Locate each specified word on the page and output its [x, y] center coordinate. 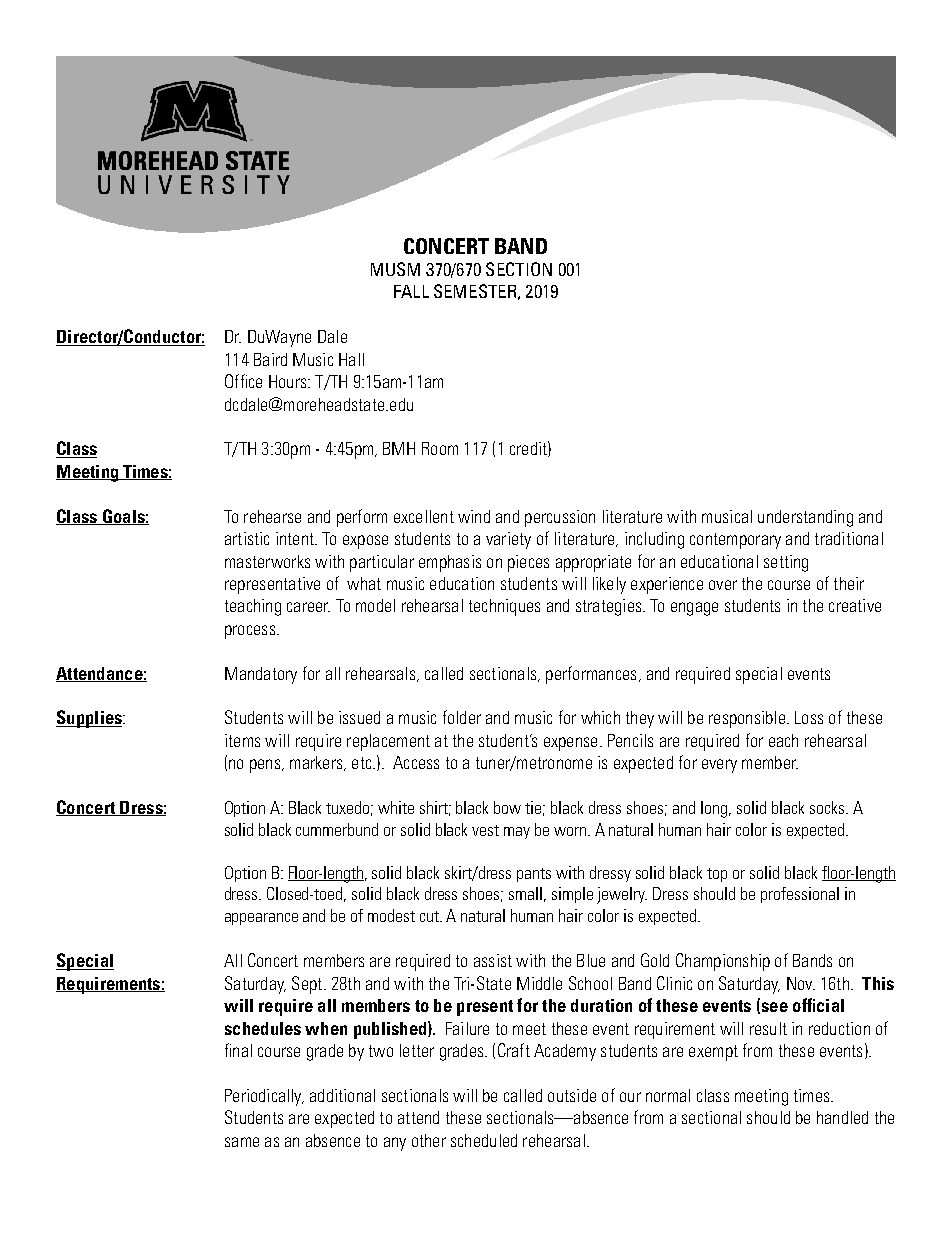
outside [572, 1095]
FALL [411, 291]
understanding [805, 518]
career [308, 607]
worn [571, 831]
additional [342, 1095]
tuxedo [349, 808]
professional [800, 895]
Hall [351, 359]
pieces [528, 563]
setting [786, 563]
